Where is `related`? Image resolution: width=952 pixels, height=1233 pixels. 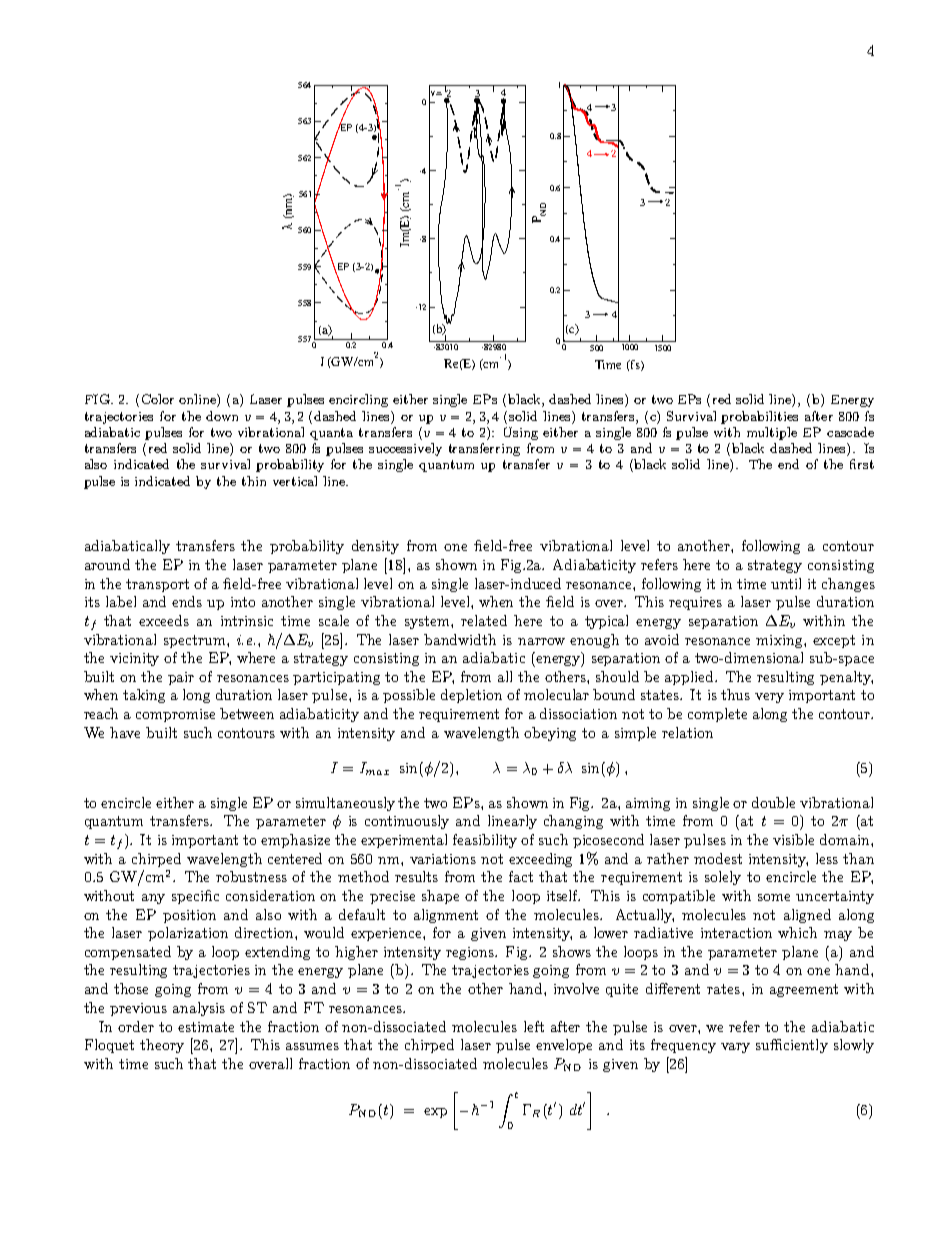
related is located at coordinates (484, 620).
